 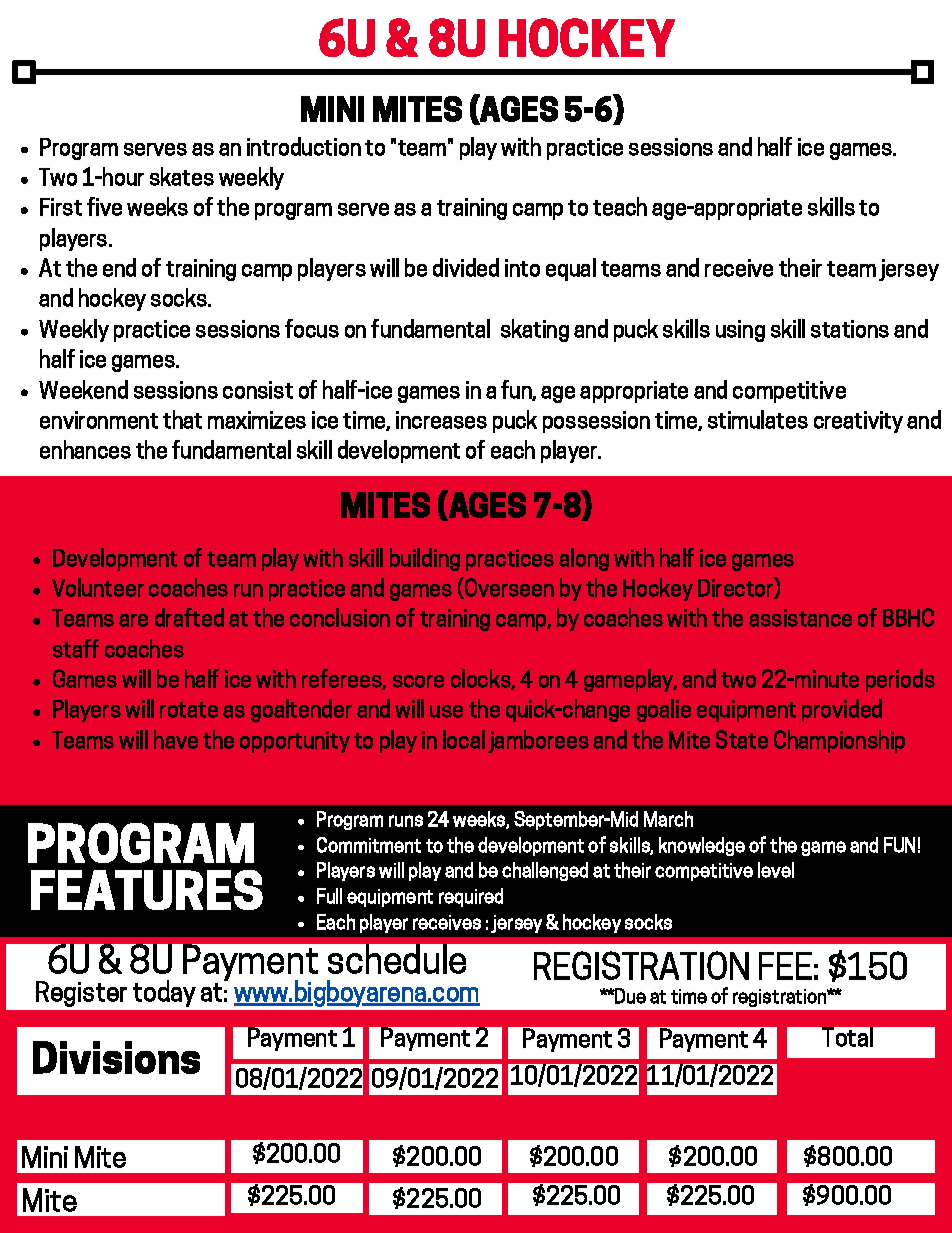 I want to click on skates, so click(x=182, y=176).
